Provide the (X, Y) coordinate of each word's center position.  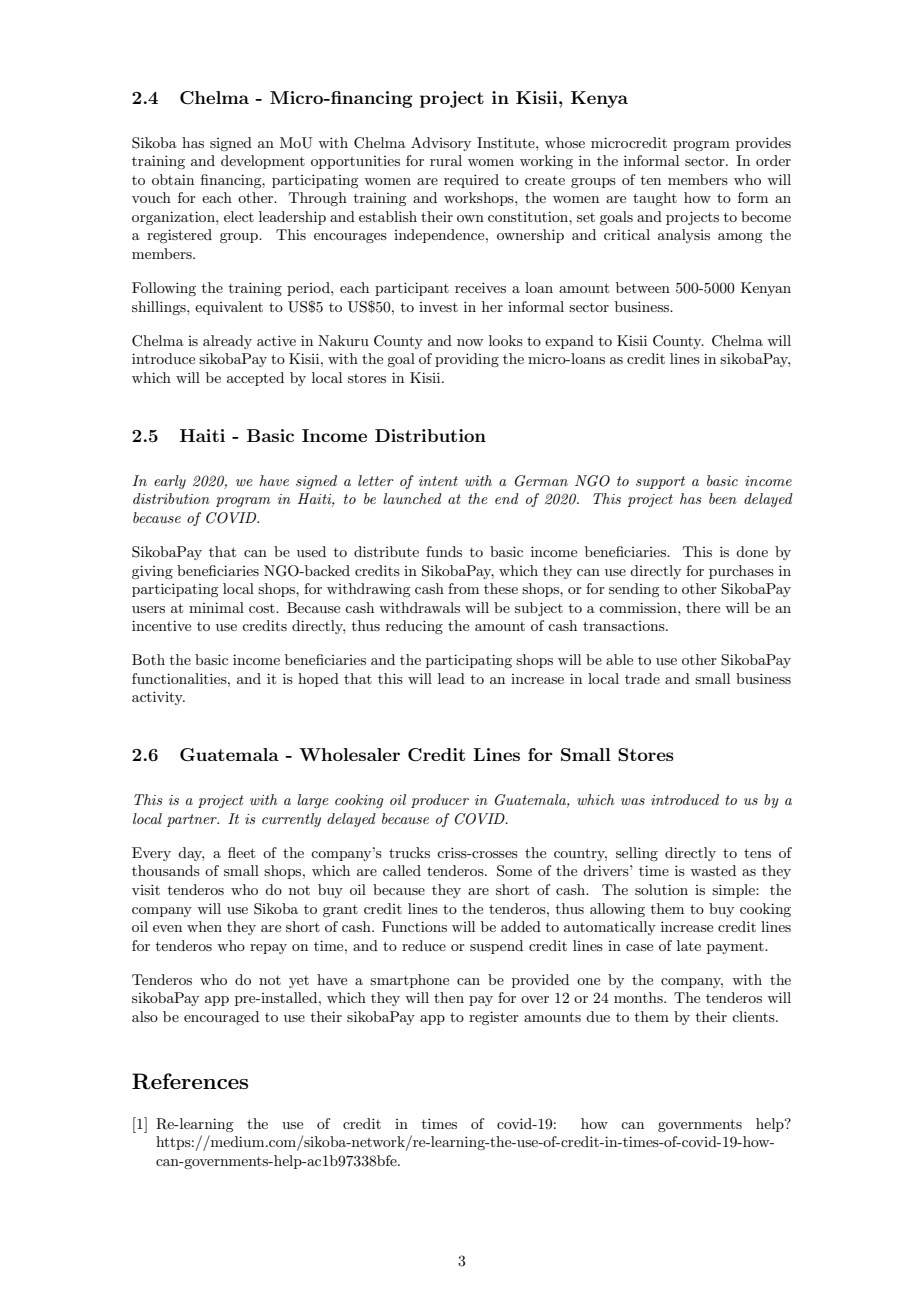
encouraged (221, 1018)
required (471, 181)
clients (754, 1016)
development (263, 162)
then (449, 997)
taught (655, 199)
